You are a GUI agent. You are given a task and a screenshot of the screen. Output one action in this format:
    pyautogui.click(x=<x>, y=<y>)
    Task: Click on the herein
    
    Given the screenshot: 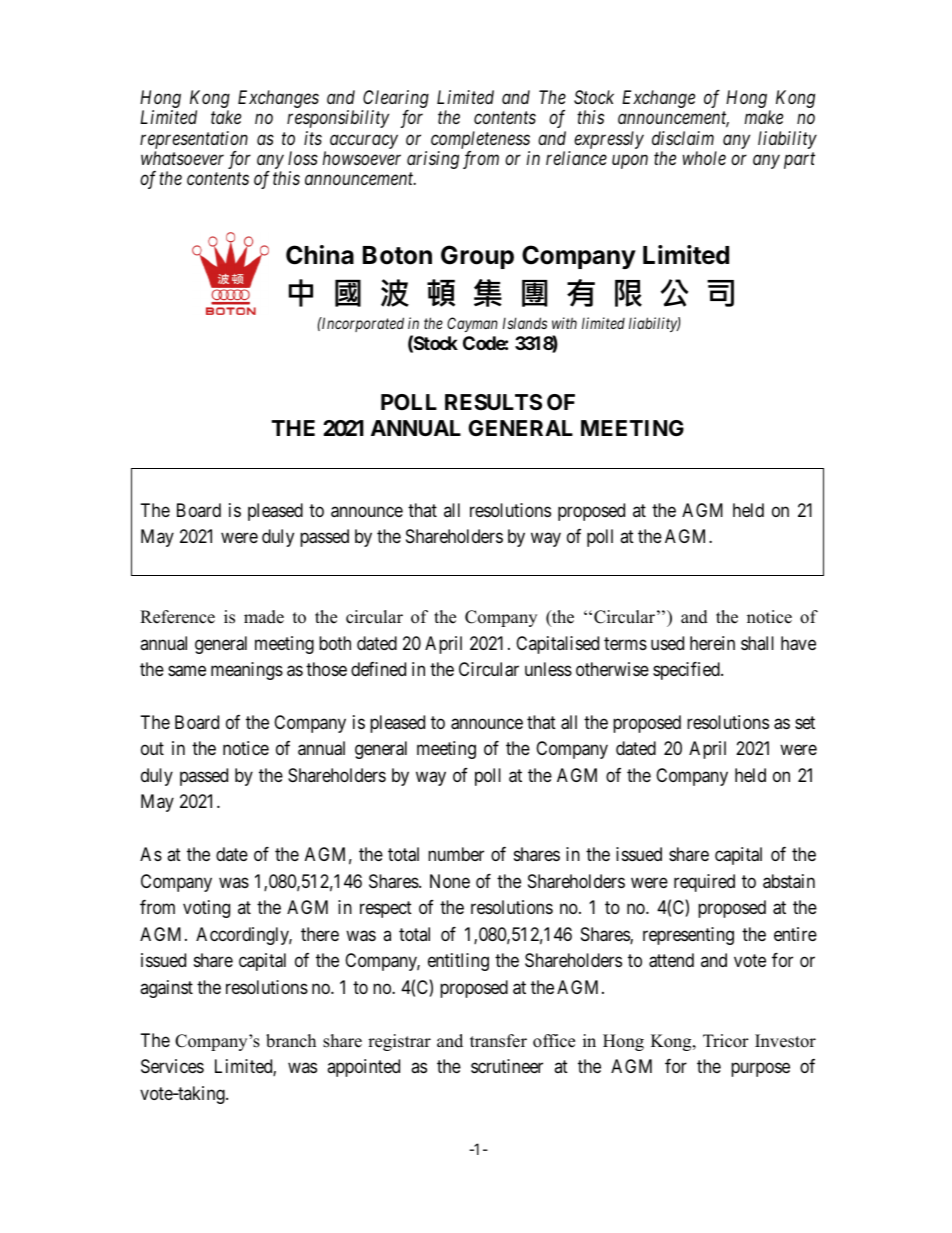 What is the action you would take?
    pyautogui.click(x=712, y=643)
